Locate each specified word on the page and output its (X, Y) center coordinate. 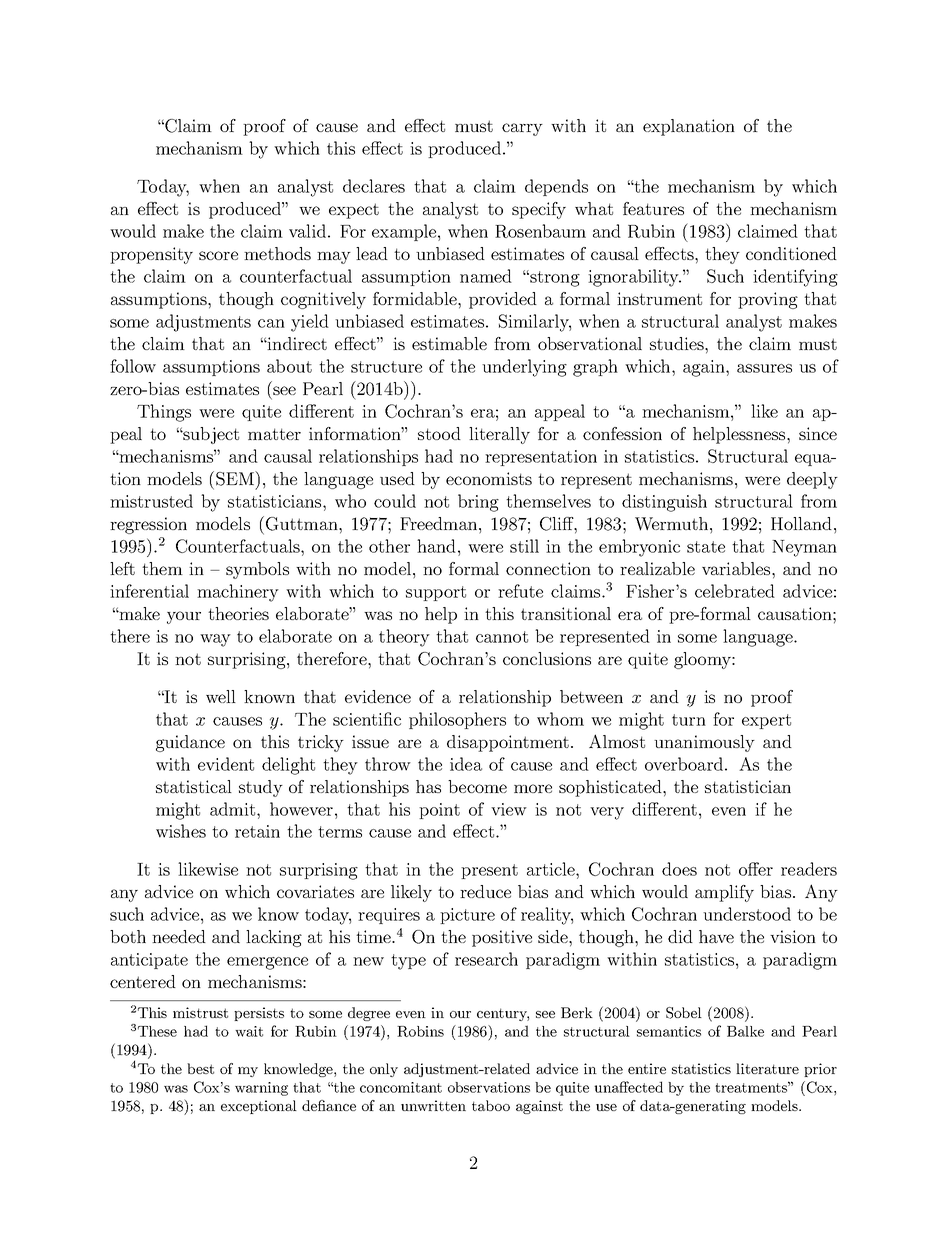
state (706, 547)
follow (133, 366)
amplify (724, 893)
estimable (449, 343)
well (221, 696)
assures (764, 368)
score (218, 255)
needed (179, 936)
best (200, 1068)
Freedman (440, 523)
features (653, 208)
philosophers (457, 720)
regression (148, 525)
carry (522, 129)
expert (766, 721)
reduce (485, 891)
